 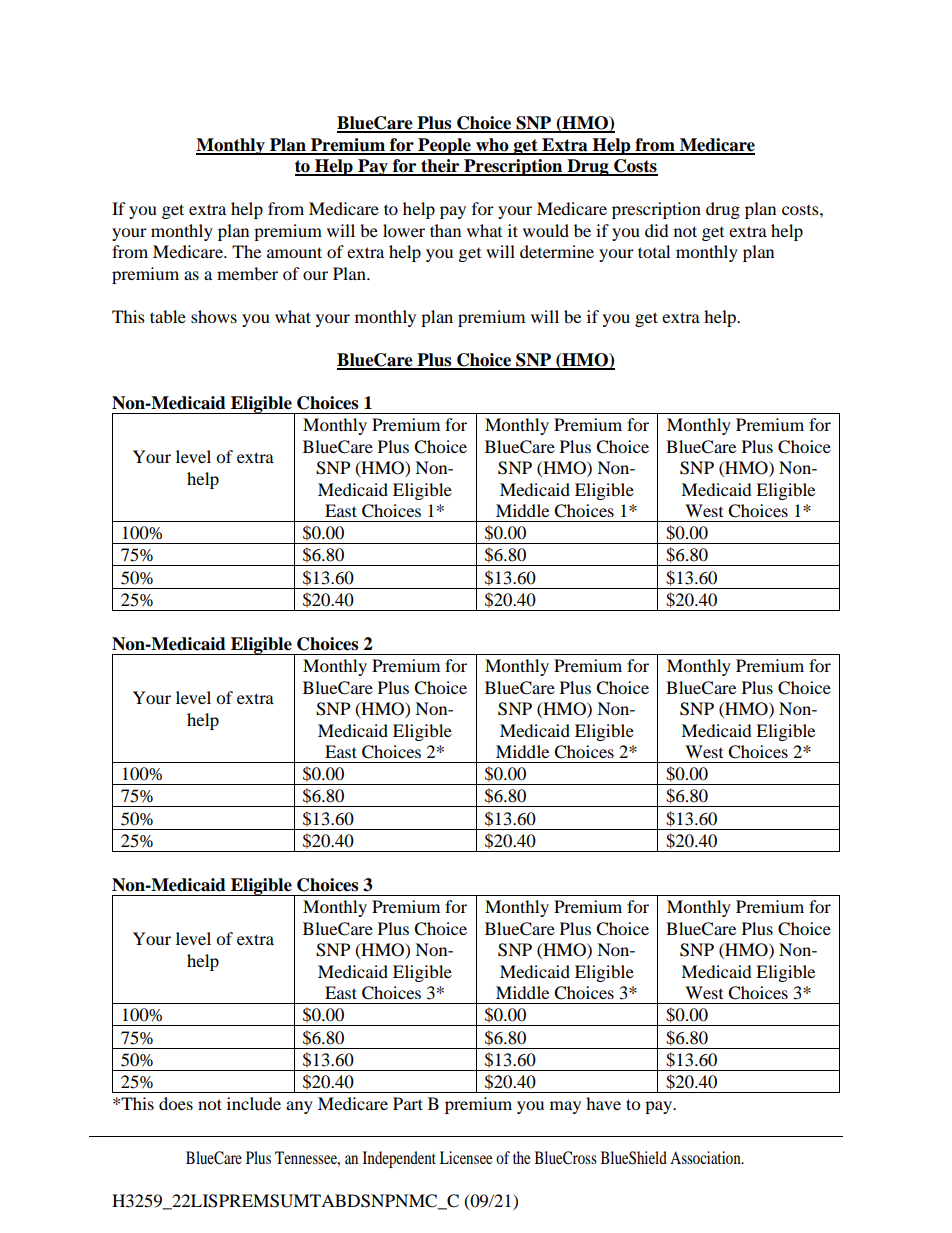 What do you see at coordinates (254, 1103) in the screenshot?
I see `include` at bounding box center [254, 1103].
